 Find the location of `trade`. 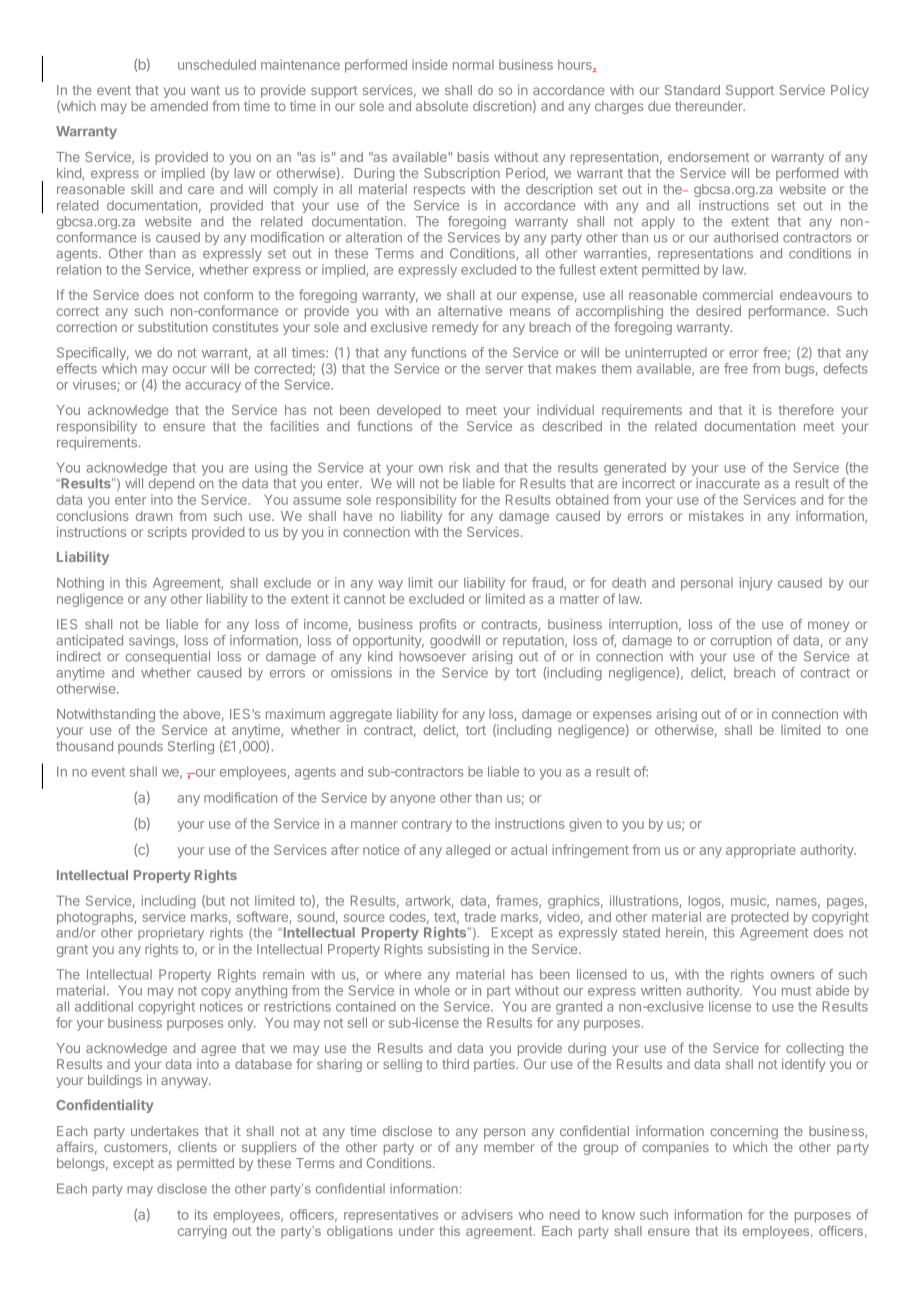

trade is located at coordinates (480, 917).
